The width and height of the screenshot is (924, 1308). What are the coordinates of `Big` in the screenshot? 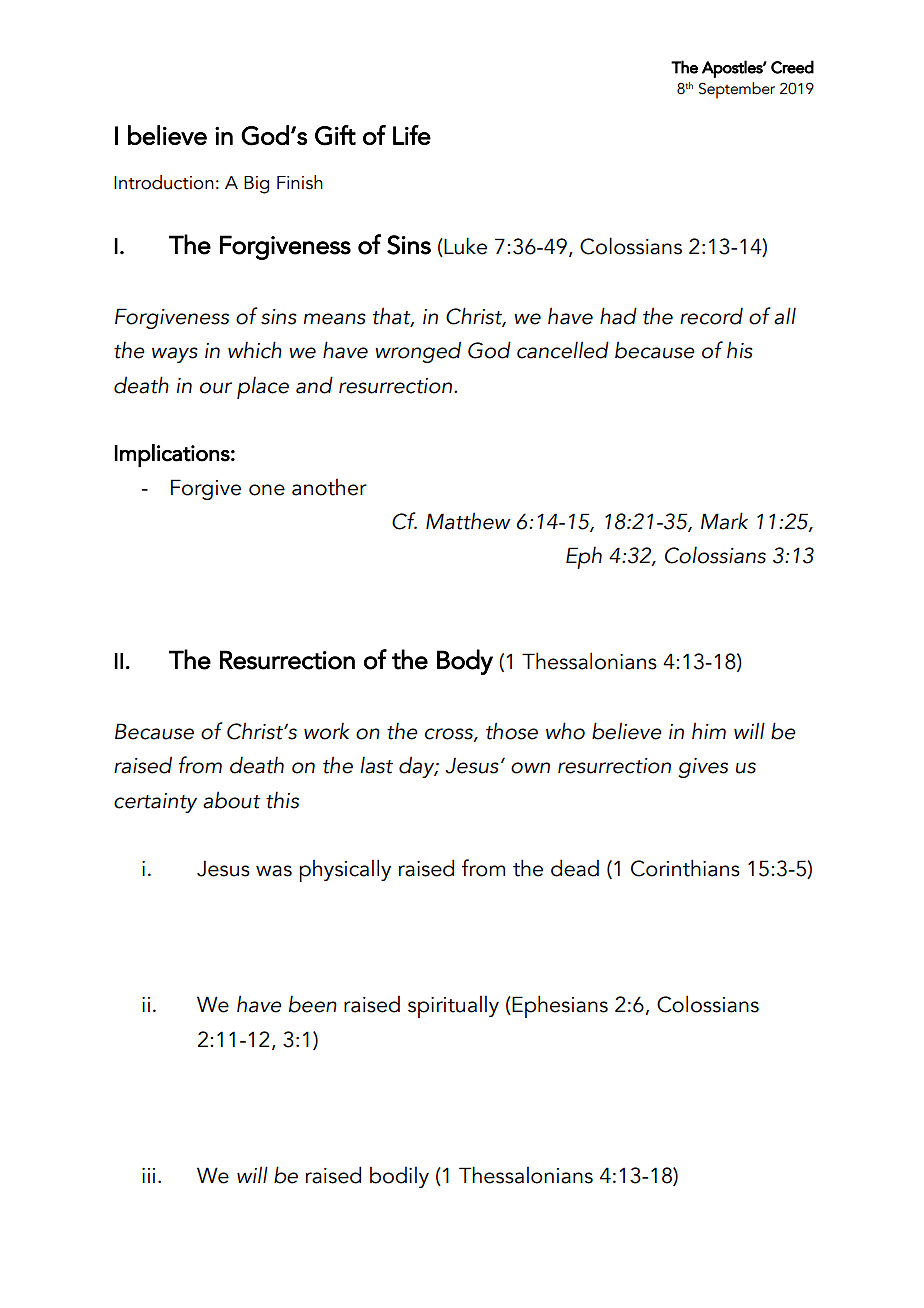 It's located at (256, 185).
